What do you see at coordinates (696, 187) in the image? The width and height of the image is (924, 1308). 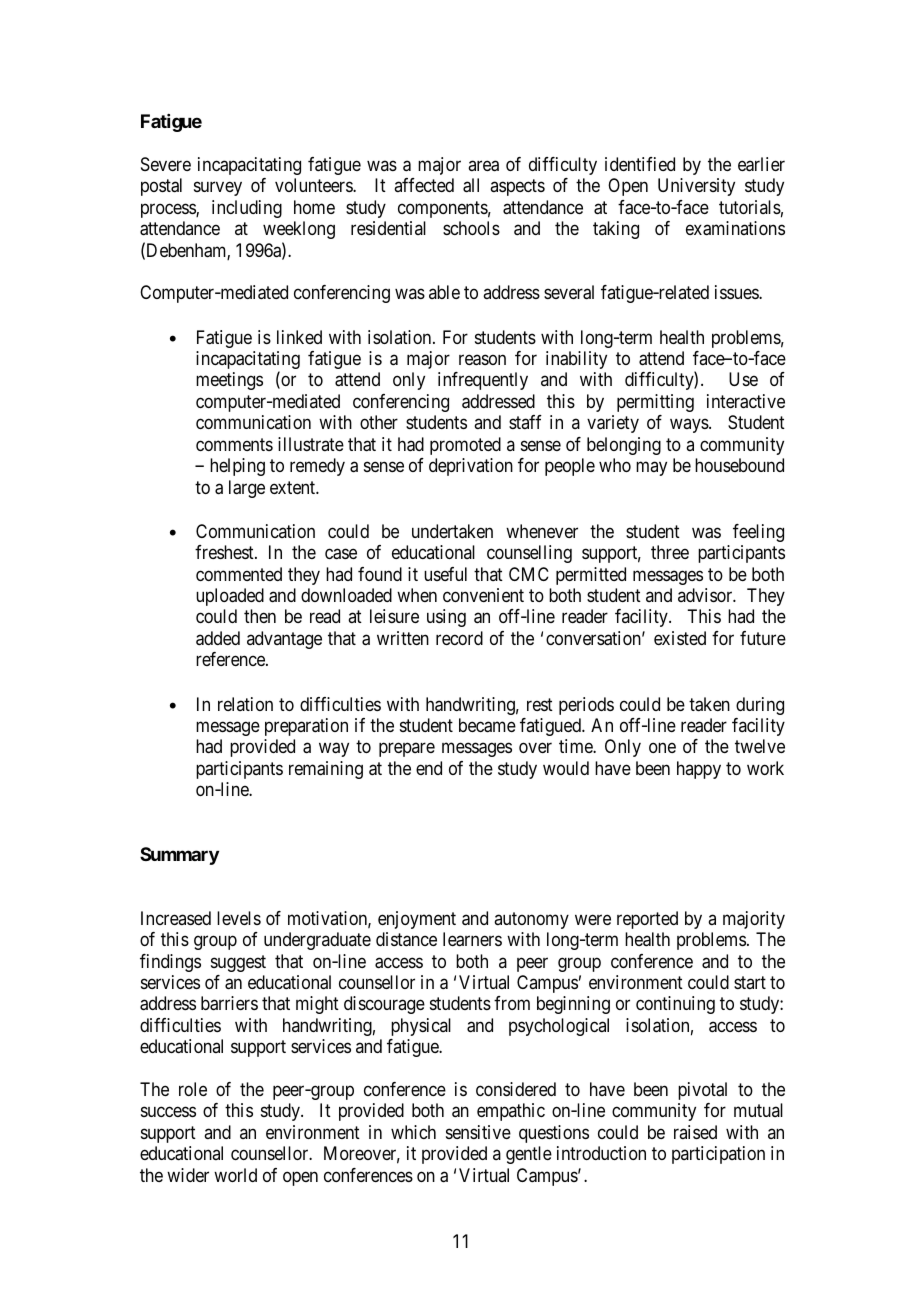 I see `University` at bounding box center [696, 187].
